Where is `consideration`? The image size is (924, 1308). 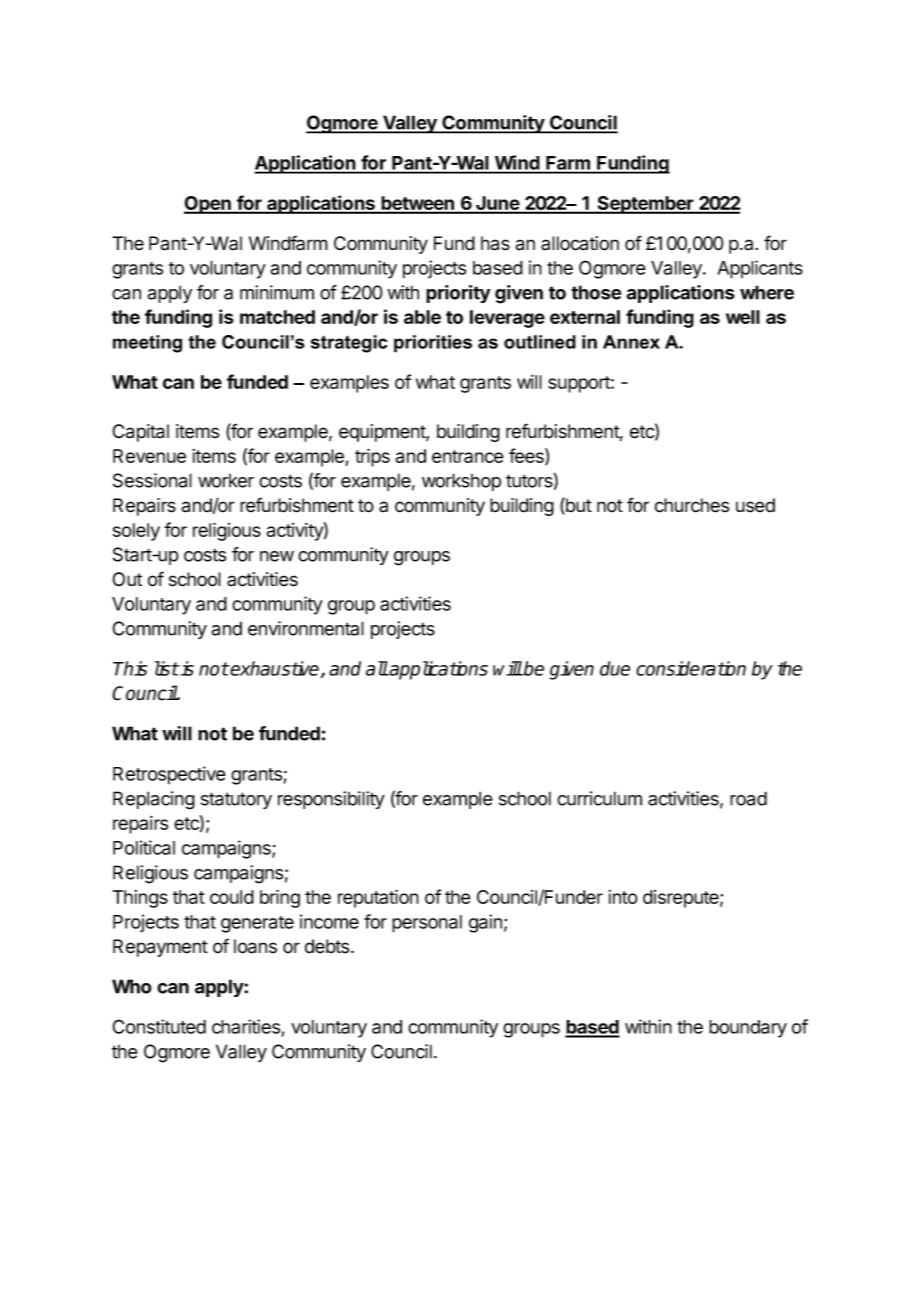
consideration is located at coordinates (691, 668).
